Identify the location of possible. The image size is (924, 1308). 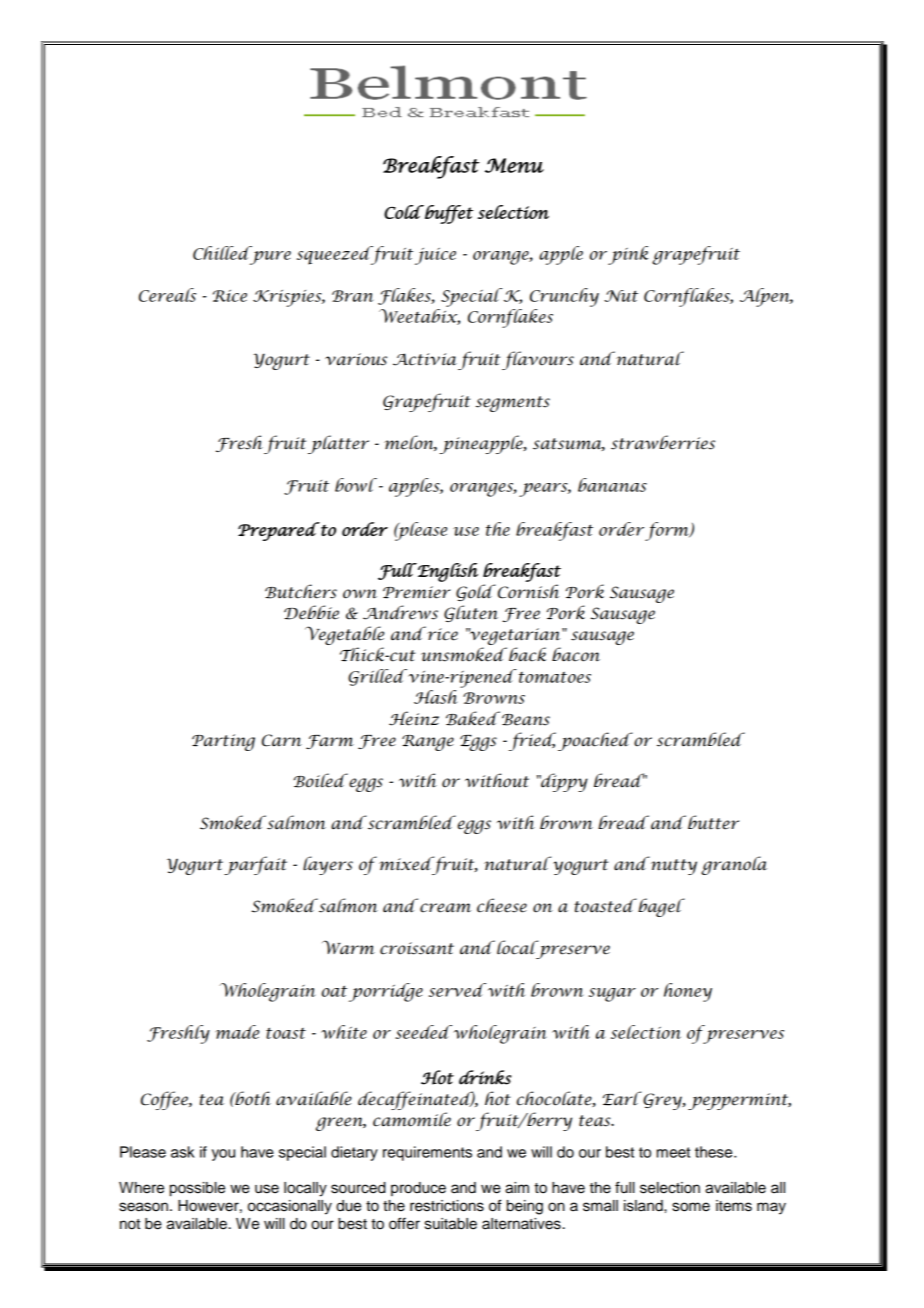
(197, 1189).
